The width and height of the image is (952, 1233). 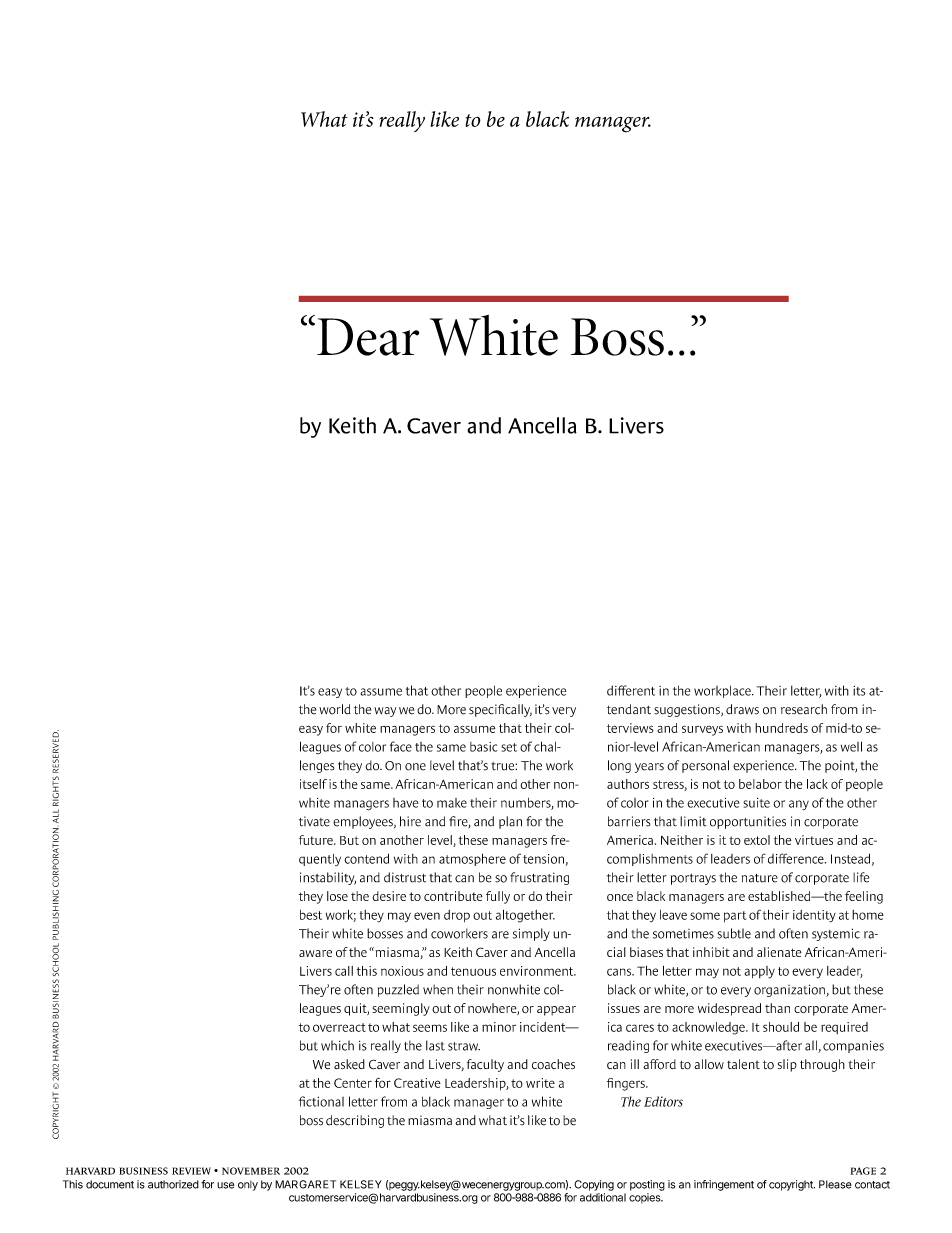 What do you see at coordinates (335, 709) in the image?
I see `world` at bounding box center [335, 709].
